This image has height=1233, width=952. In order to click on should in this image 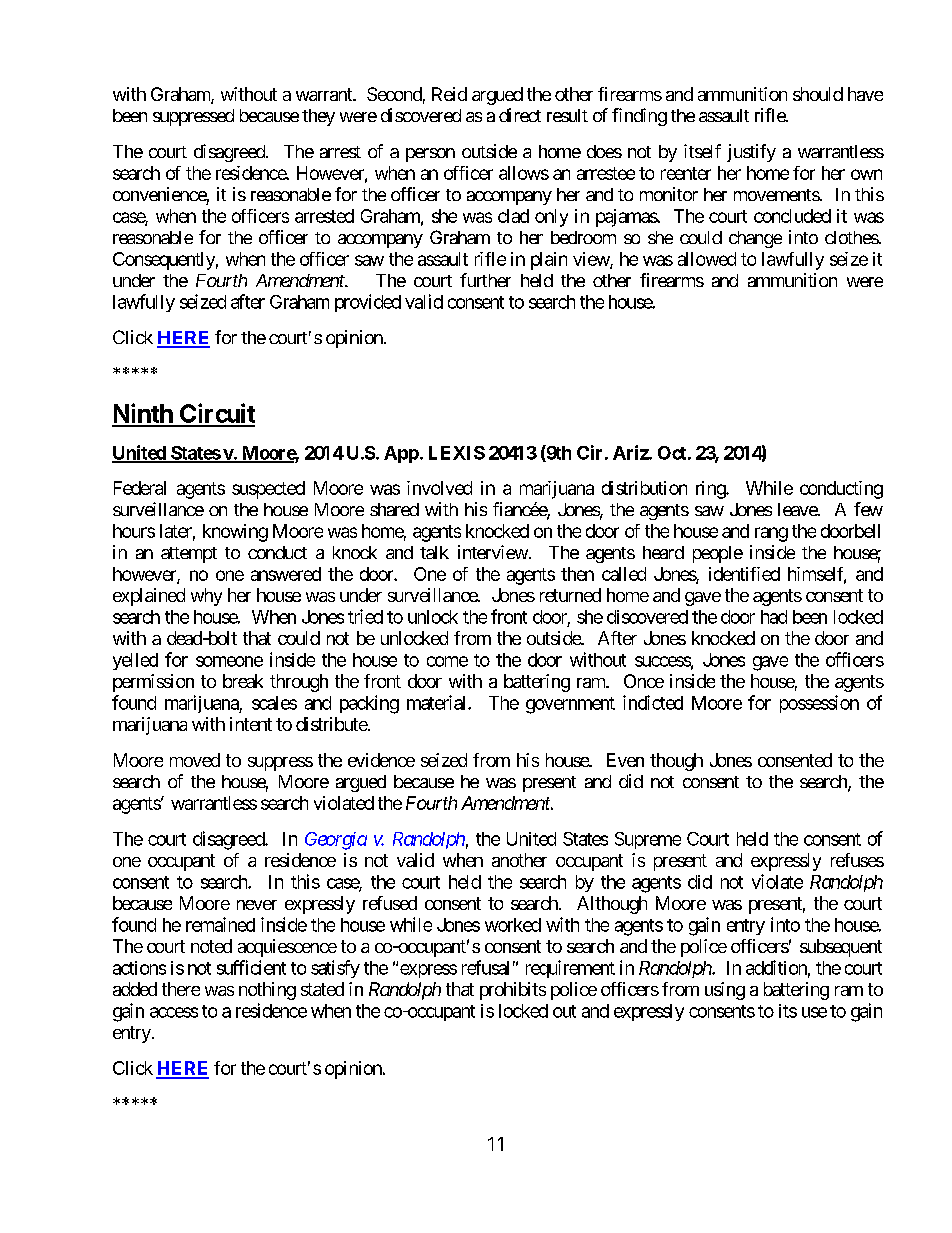, I will do `click(818, 94)`.
